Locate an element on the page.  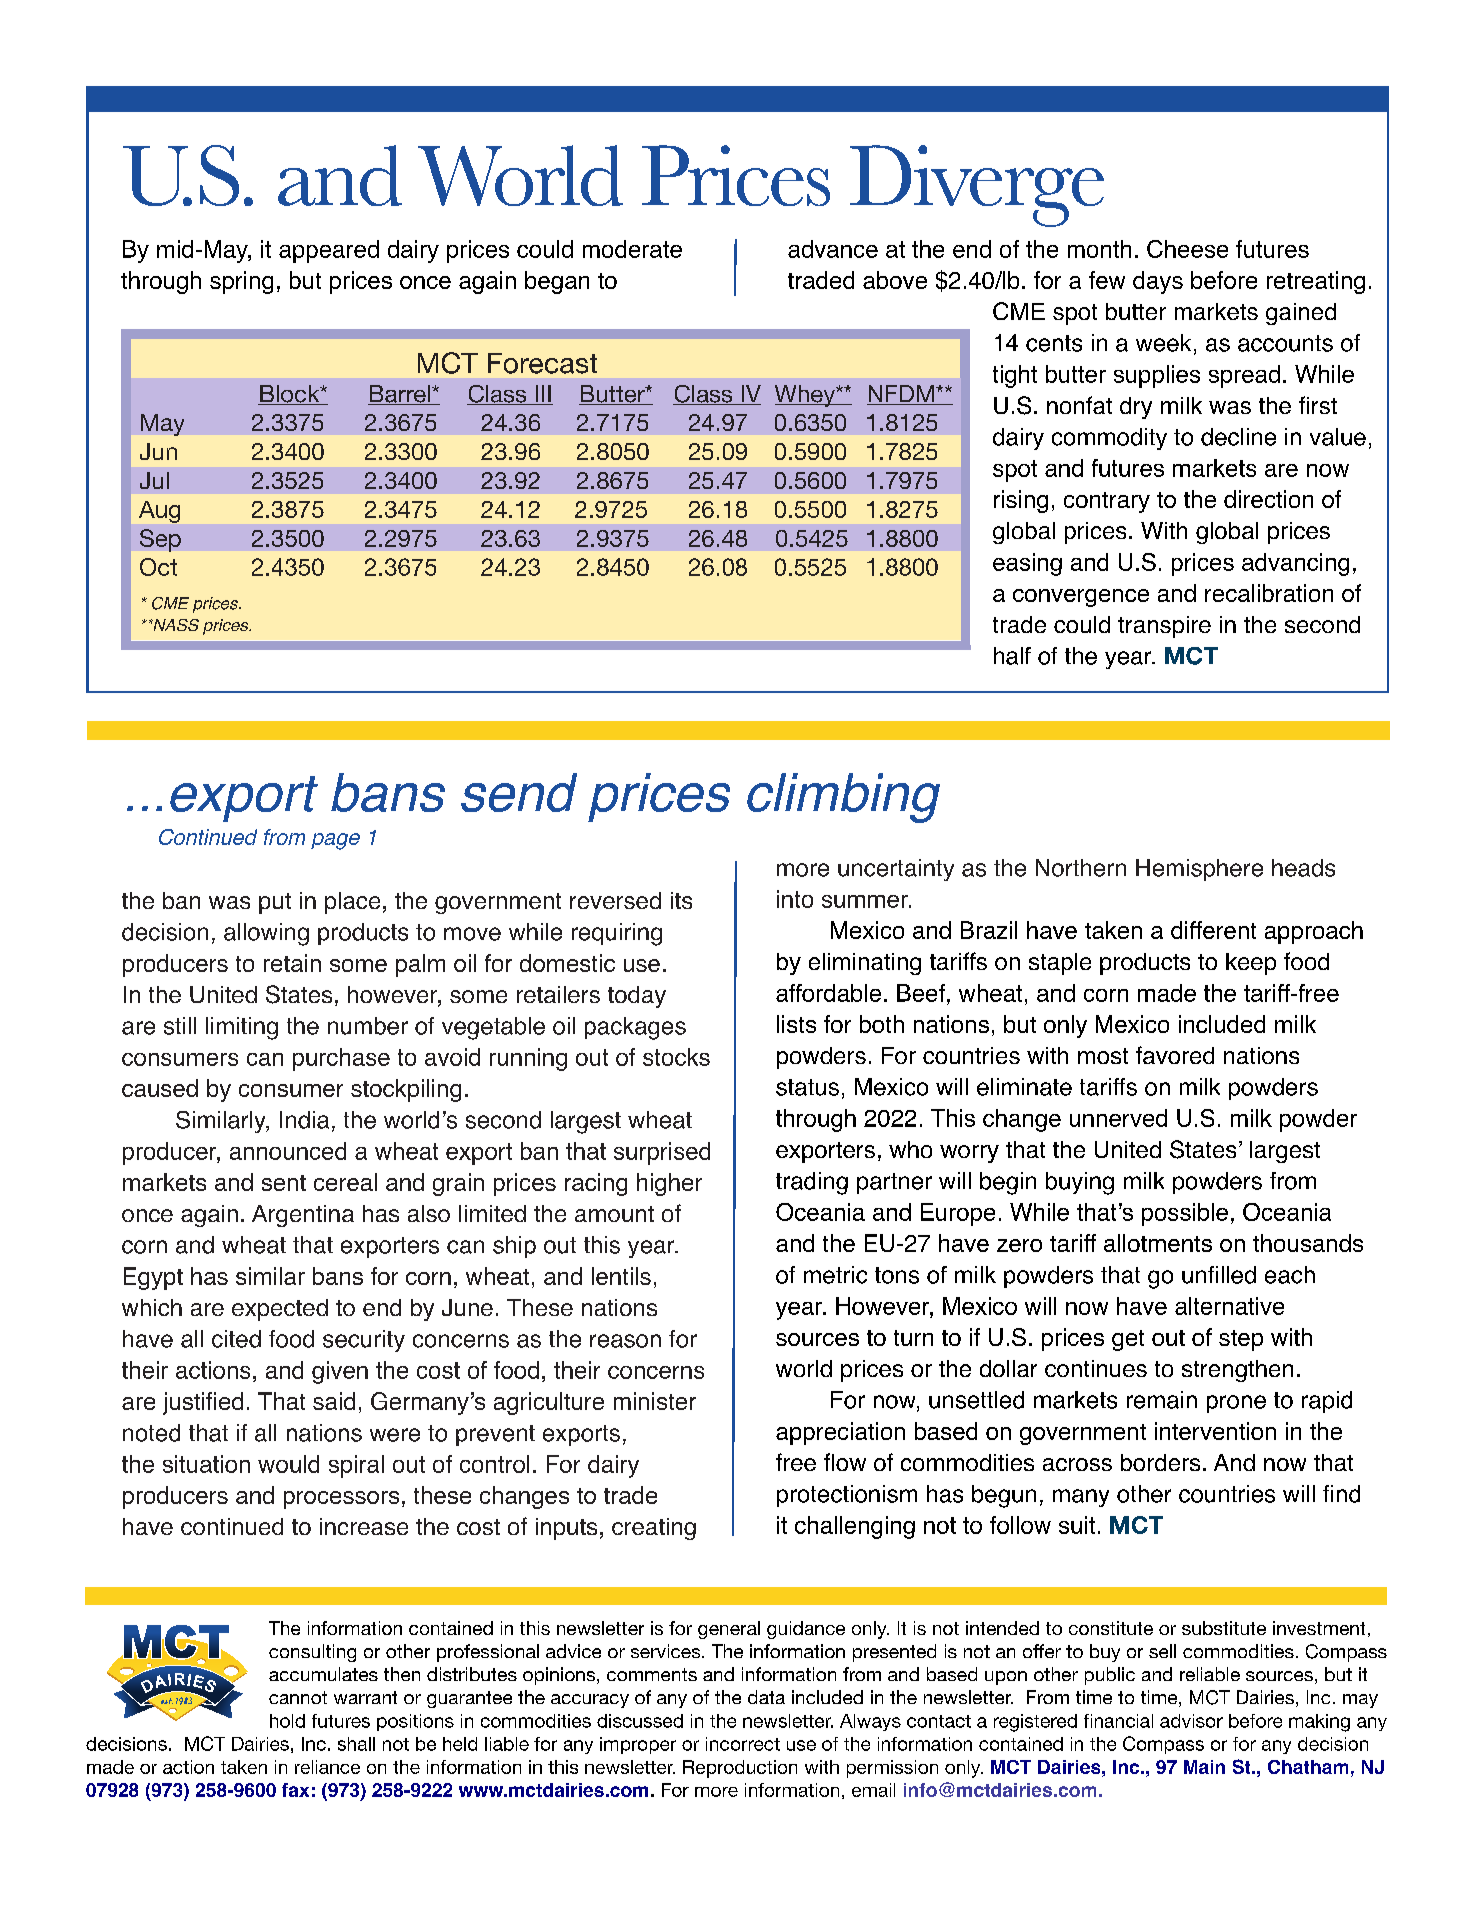
hold is located at coordinates (287, 1721).
